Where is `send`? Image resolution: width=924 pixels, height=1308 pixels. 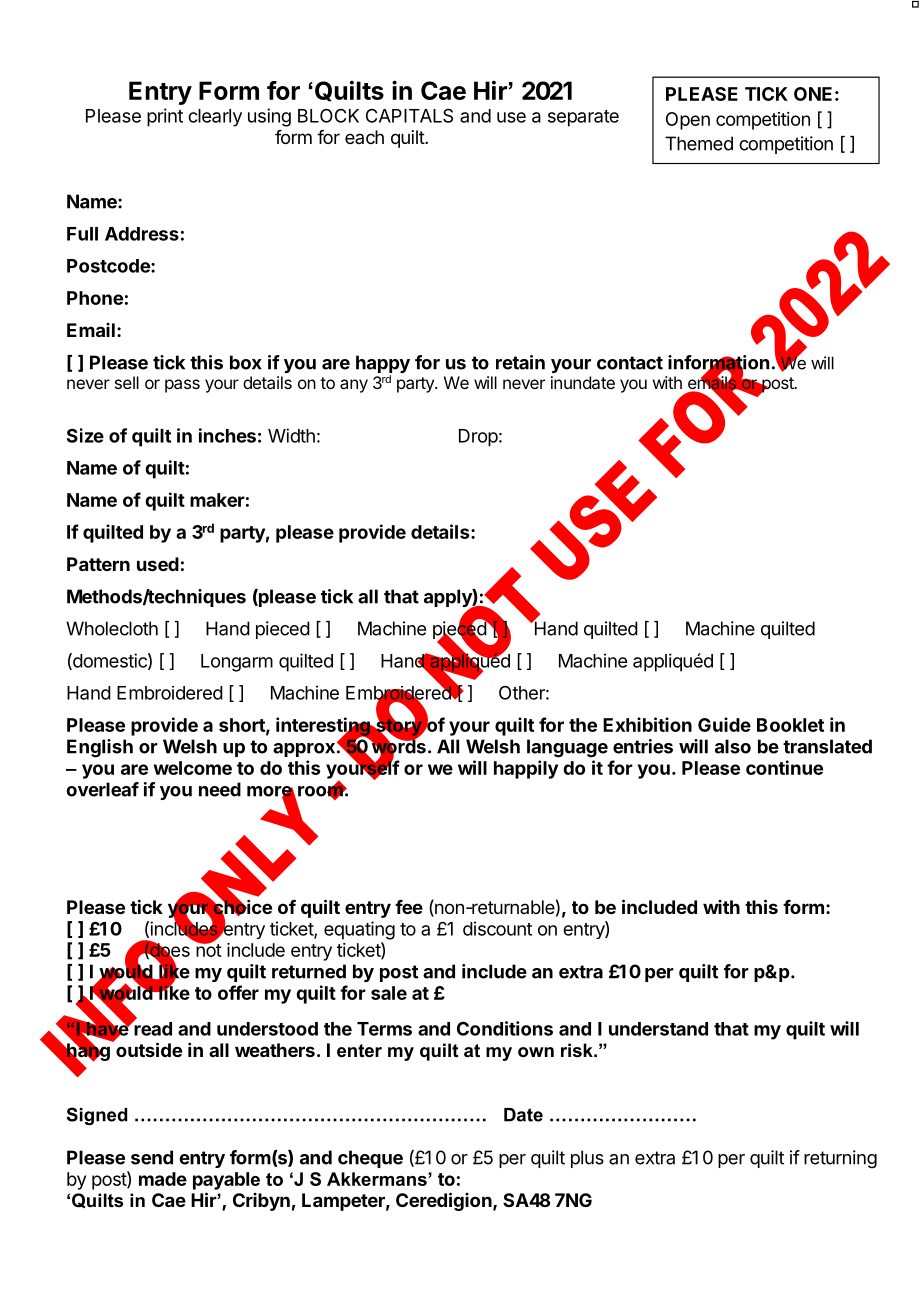 send is located at coordinates (152, 1157).
